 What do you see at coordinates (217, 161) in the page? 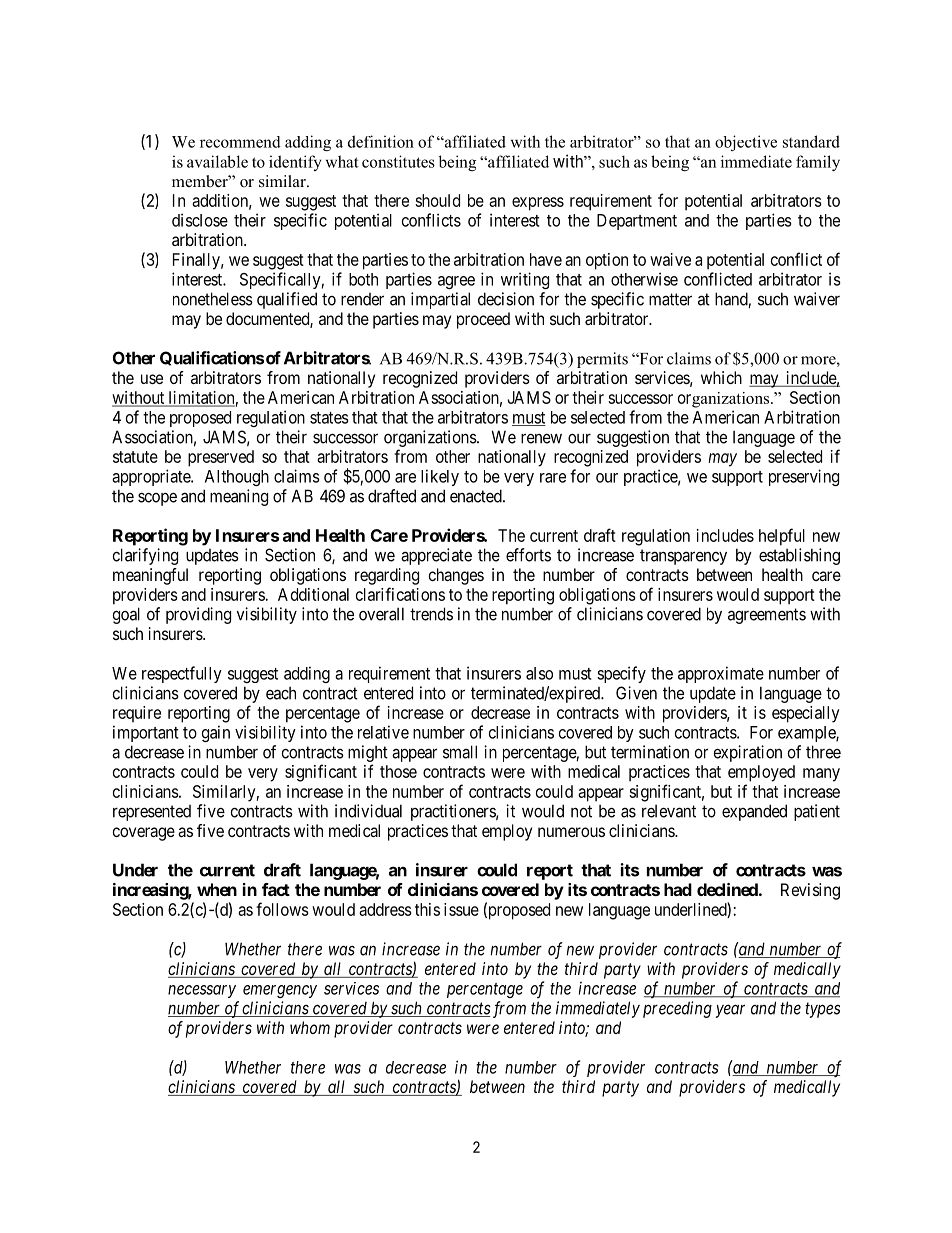
I see `available` at bounding box center [217, 161].
